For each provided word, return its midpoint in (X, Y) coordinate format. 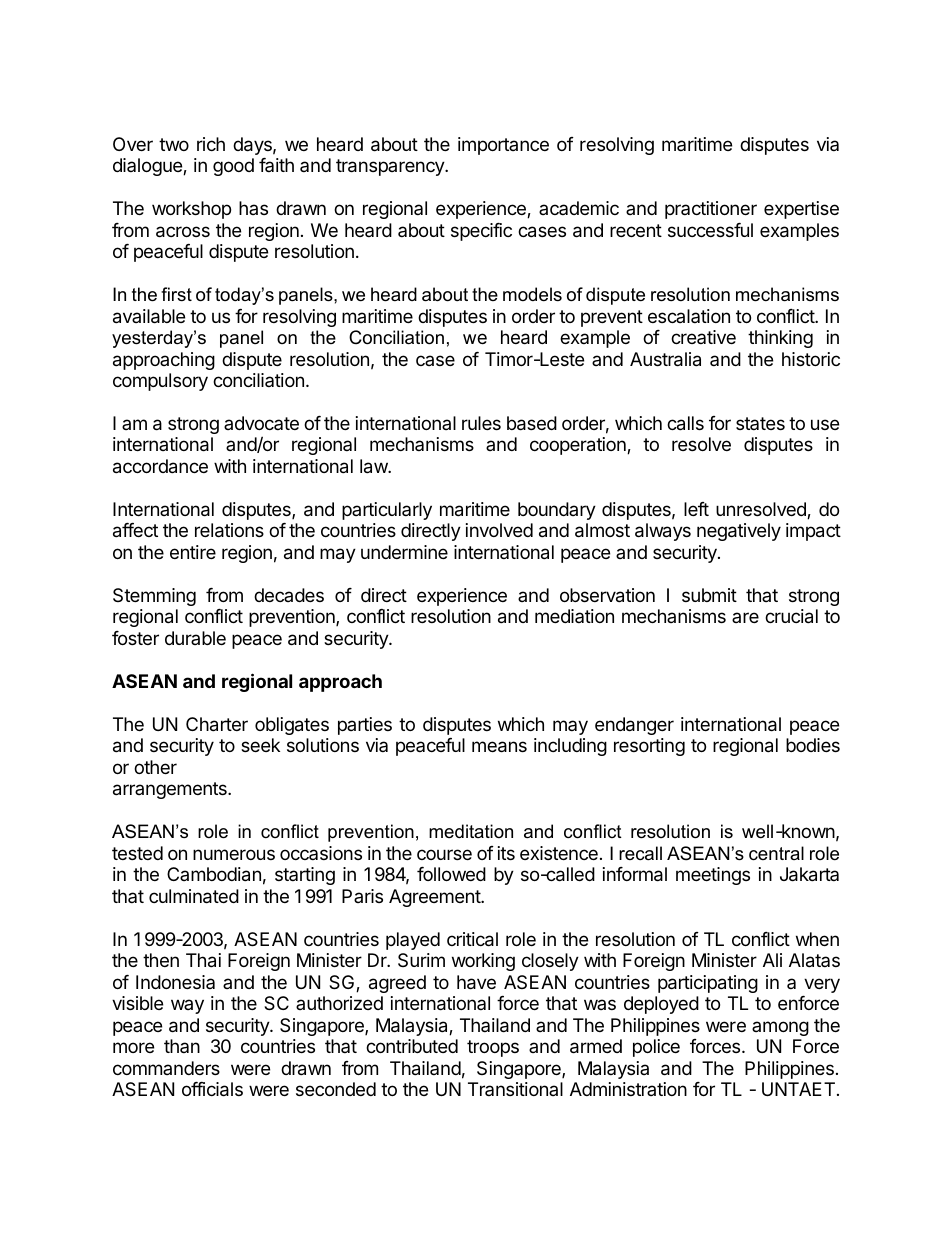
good (233, 167)
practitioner (711, 210)
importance (503, 146)
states (760, 423)
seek (260, 745)
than (182, 1046)
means (499, 747)
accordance (160, 466)
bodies (813, 745)
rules (481, 423)
